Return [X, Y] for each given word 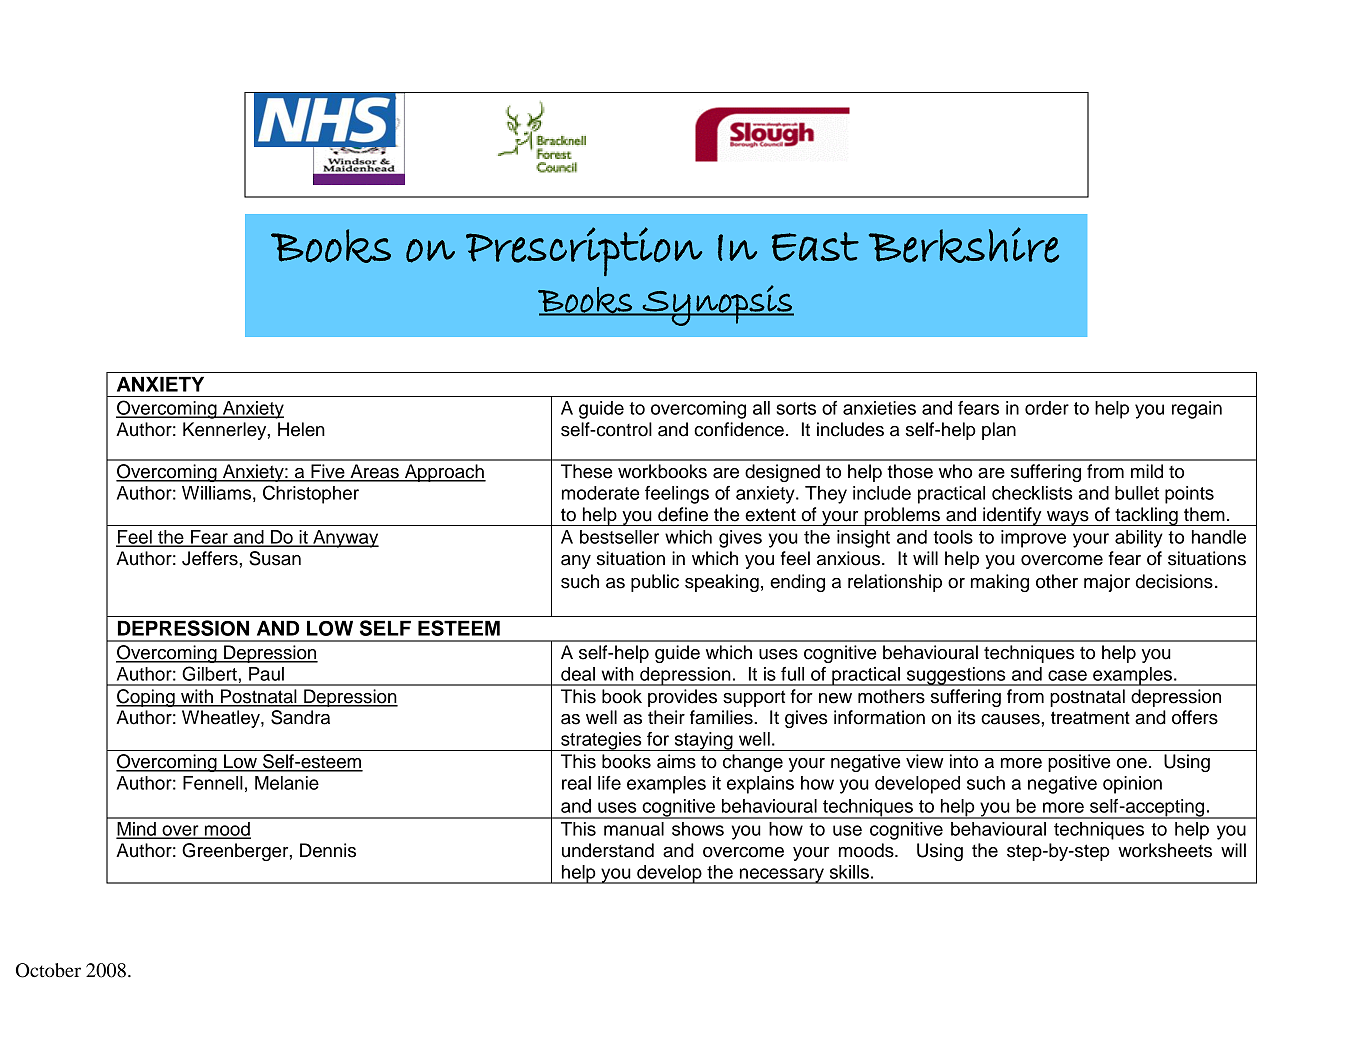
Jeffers [211, 558]
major [1107, 583]
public [655, 583]
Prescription [584, 251]
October [48, 970]
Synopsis [717, 305]
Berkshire [964, 245]
